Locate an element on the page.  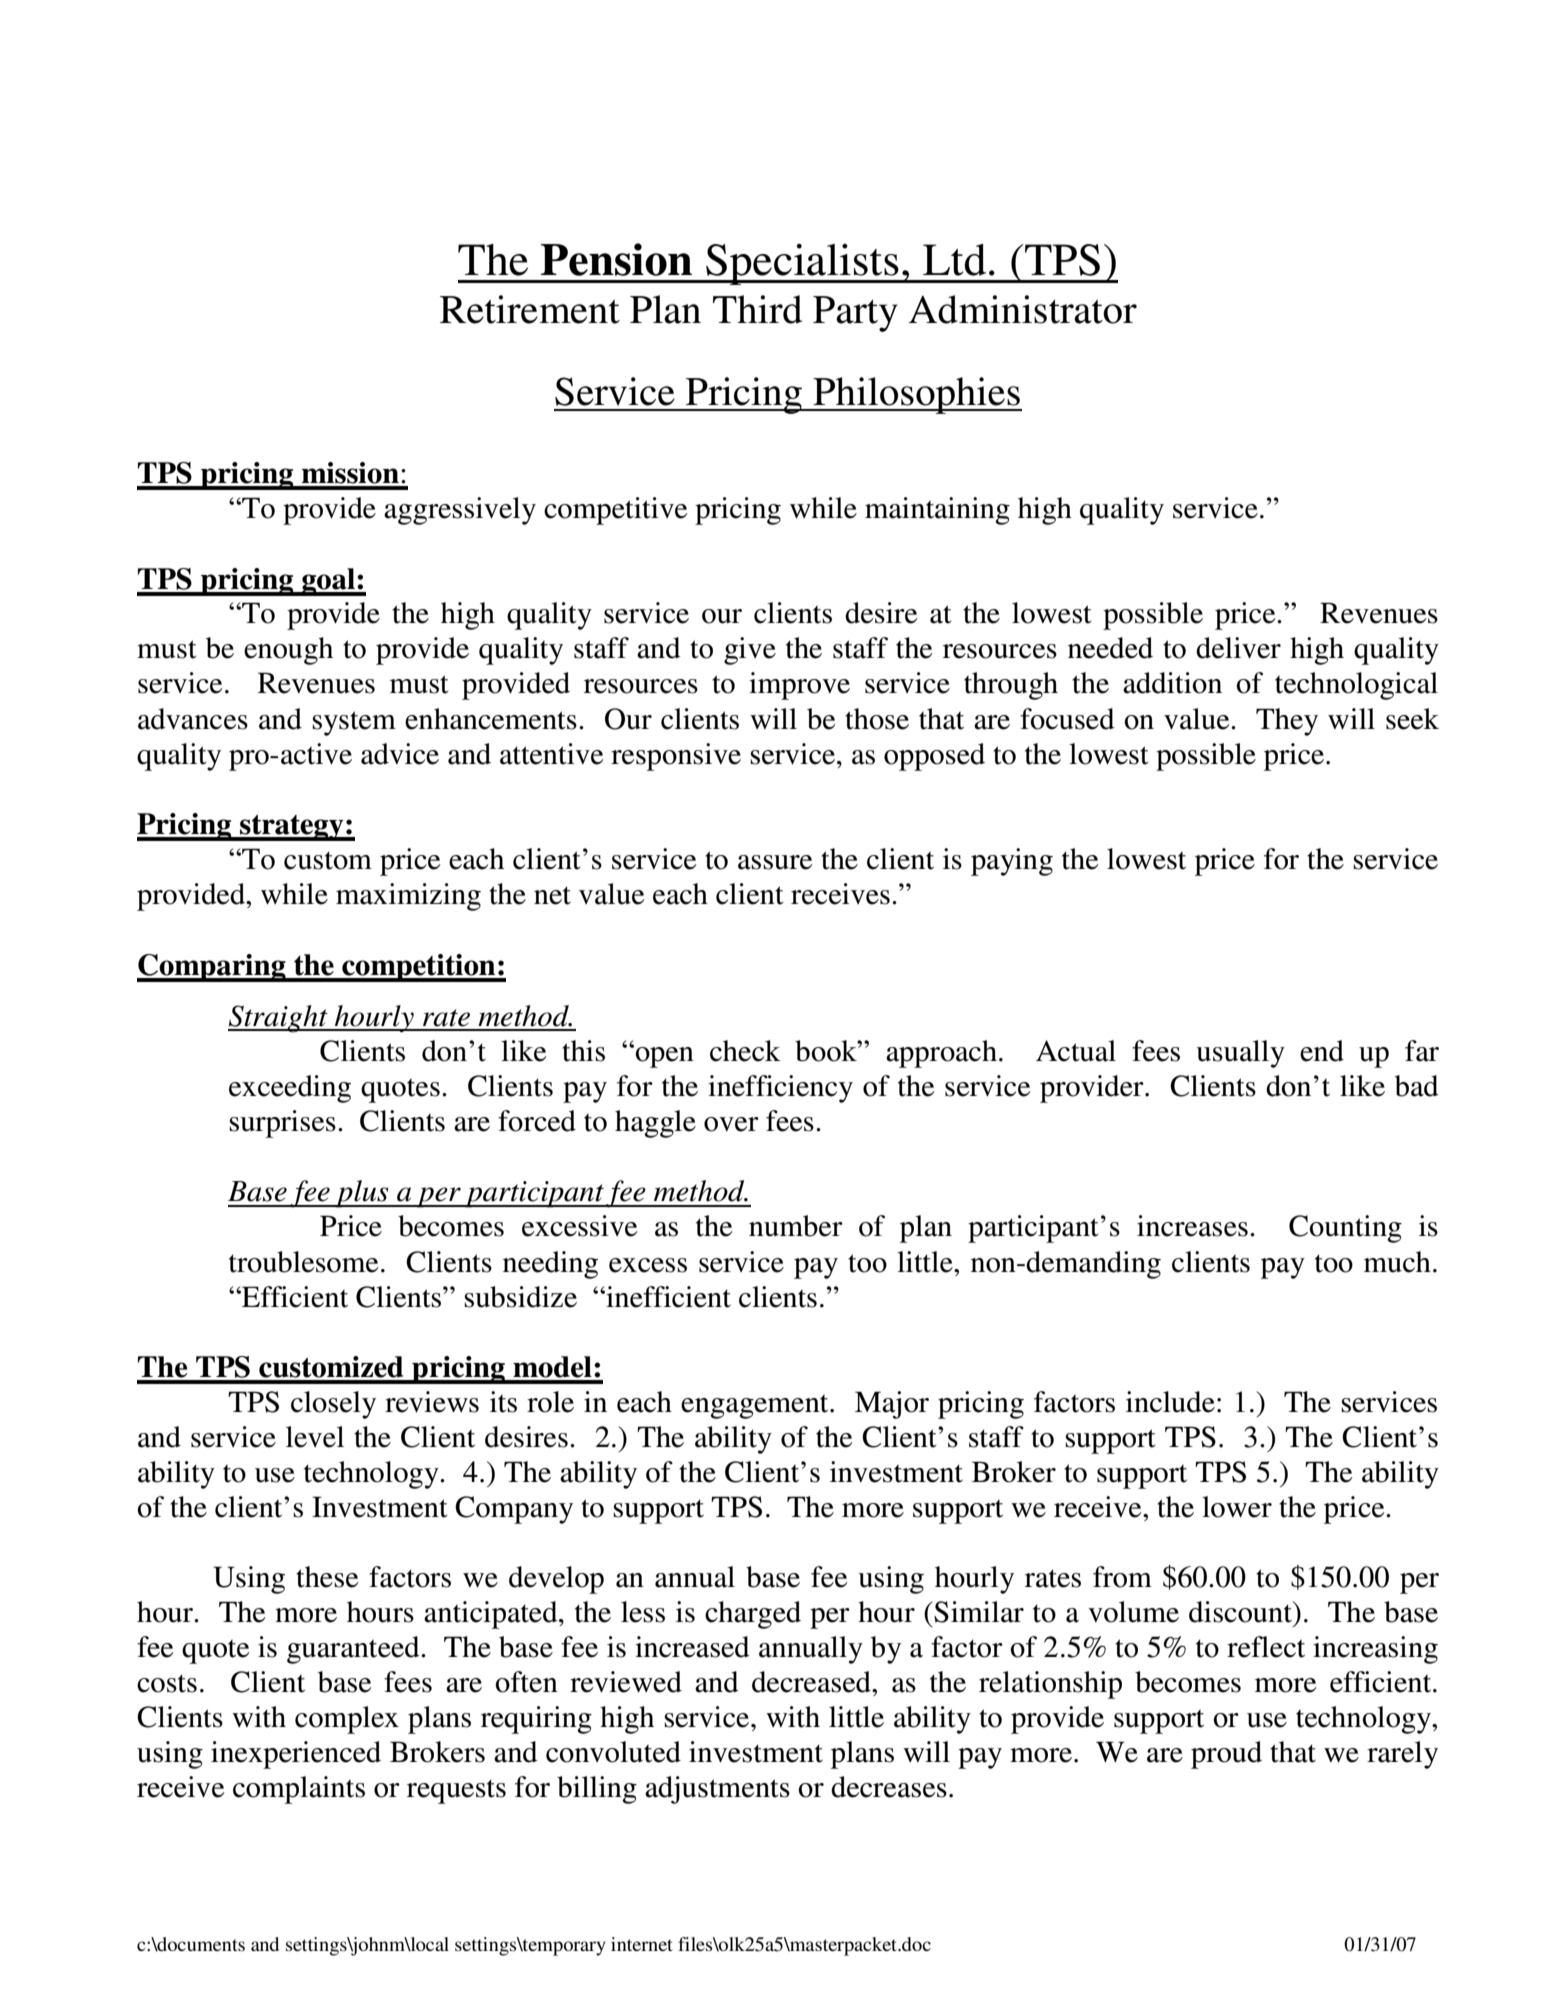
level is located at coordinates (315, 1437).
